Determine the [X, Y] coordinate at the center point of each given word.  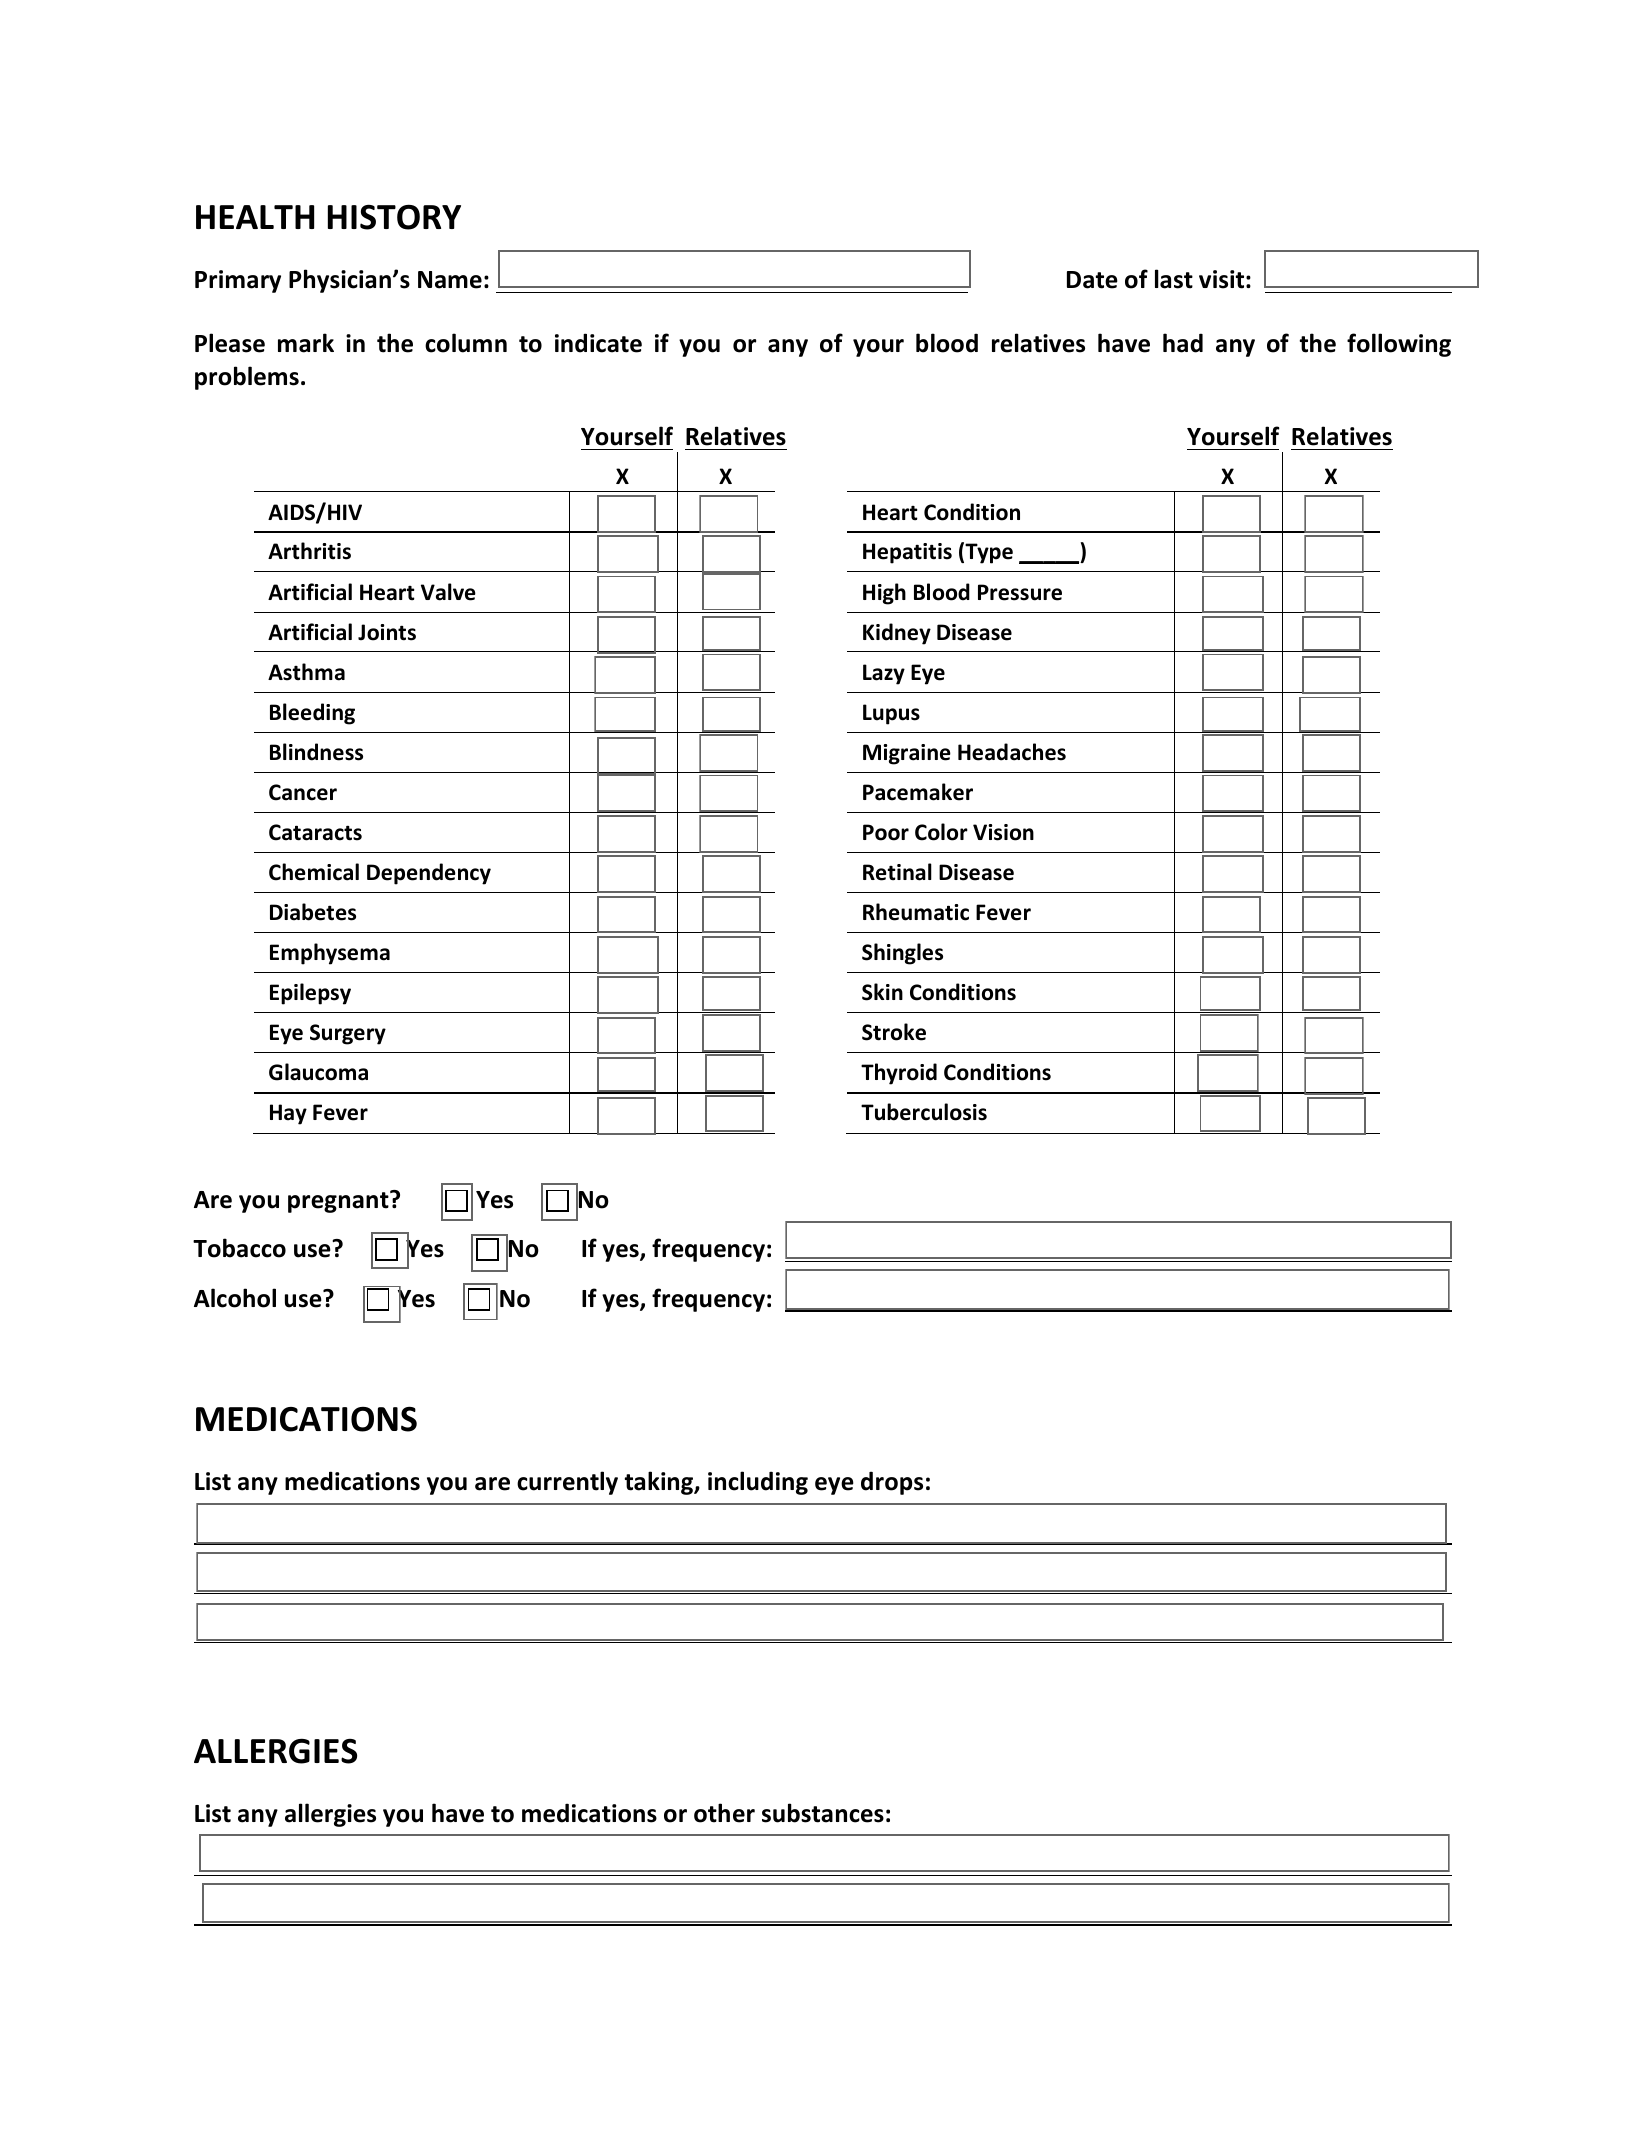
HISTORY [394, 217]
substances [823, 1813]
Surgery [348, 1034]
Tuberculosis [924, 1112]
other [724, 1813]
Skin [882, 992]
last [1174, 279]
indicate [598, 343]
